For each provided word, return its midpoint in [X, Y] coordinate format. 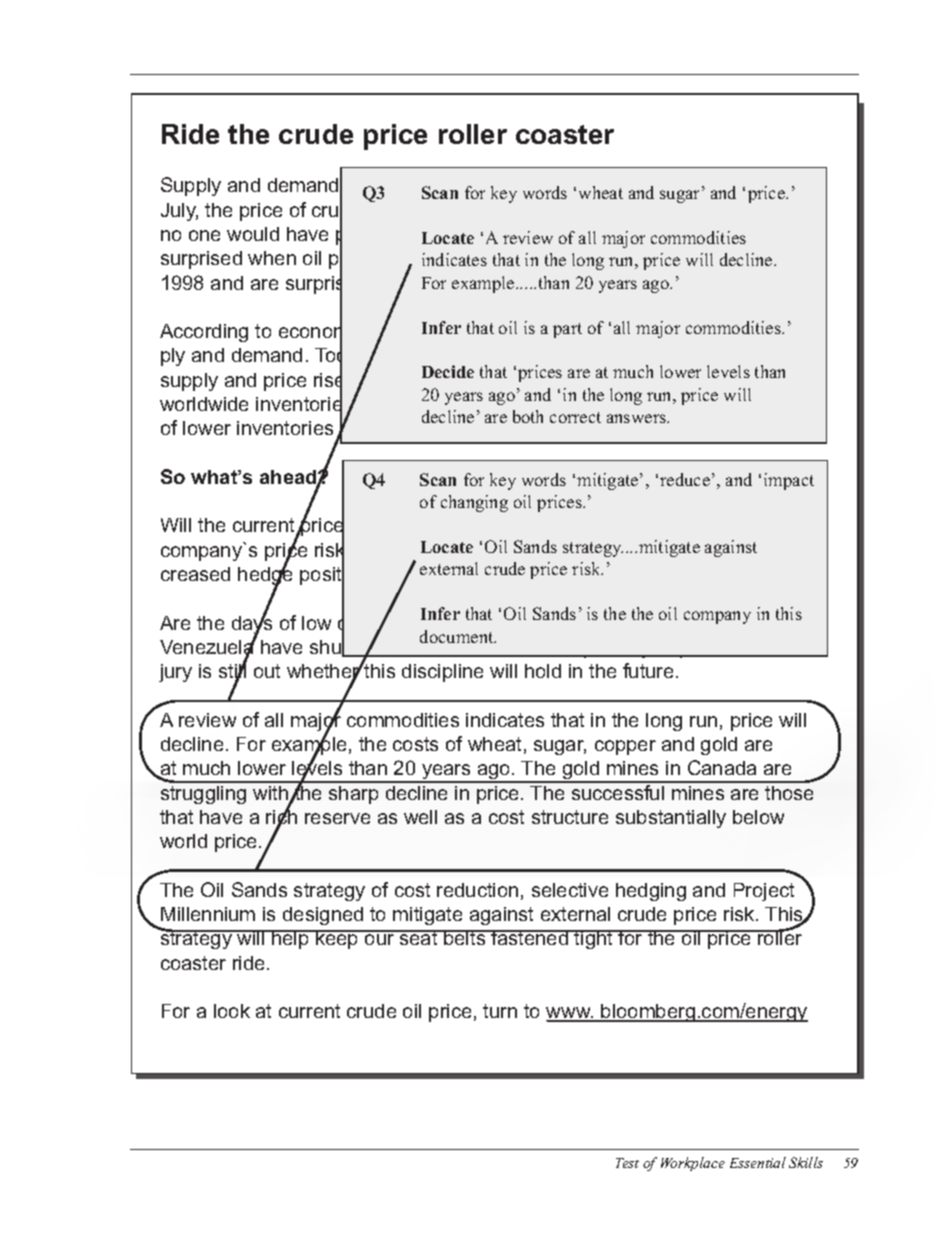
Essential [758, 1162]
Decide [448, 371]
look [232, 1011]
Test [627, 1163]
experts [705, 237]
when [272, 258]
